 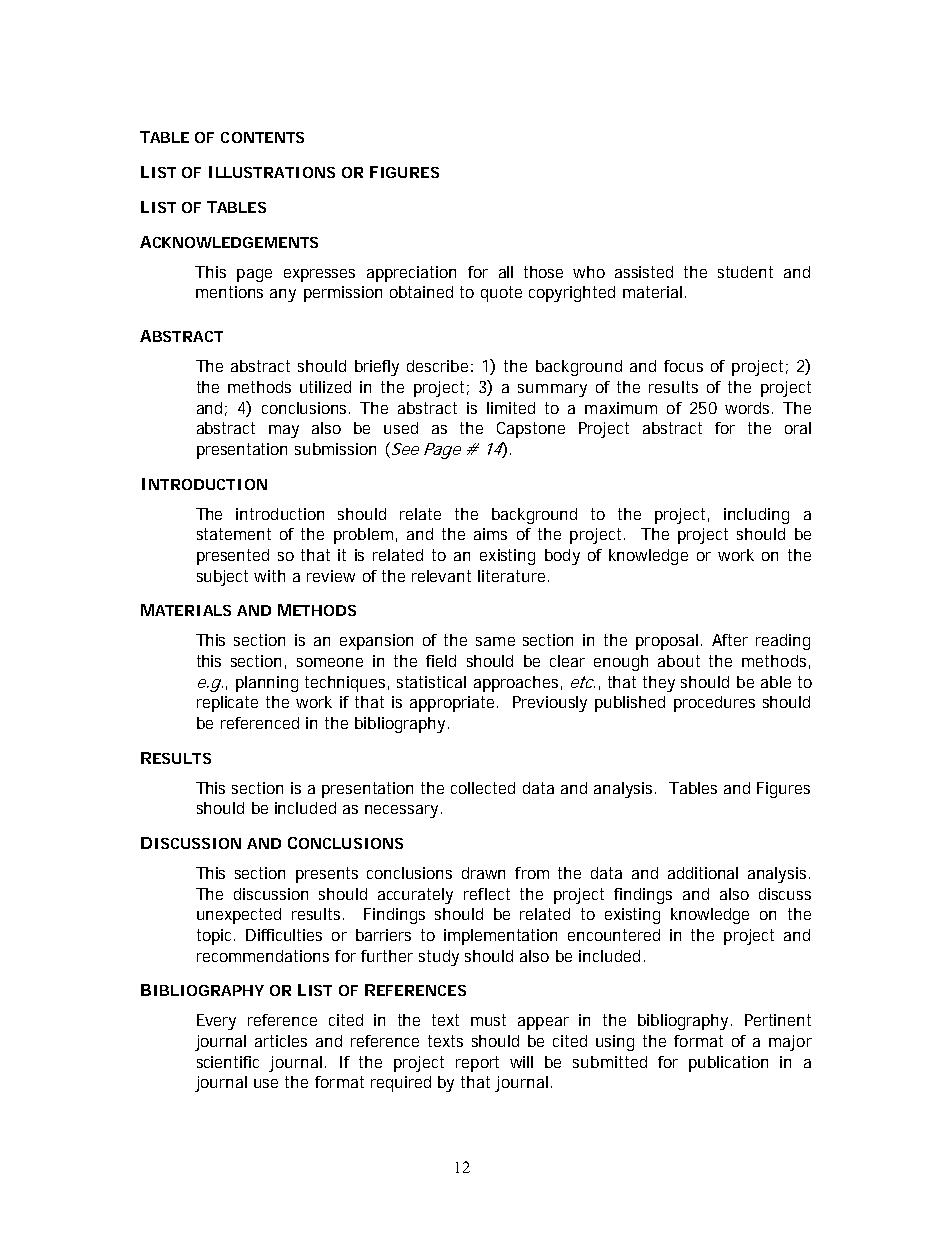 What do you see at coordinates (521, 1062) in the screenshot?
I see `will` at bounding box center [521, 1062].
